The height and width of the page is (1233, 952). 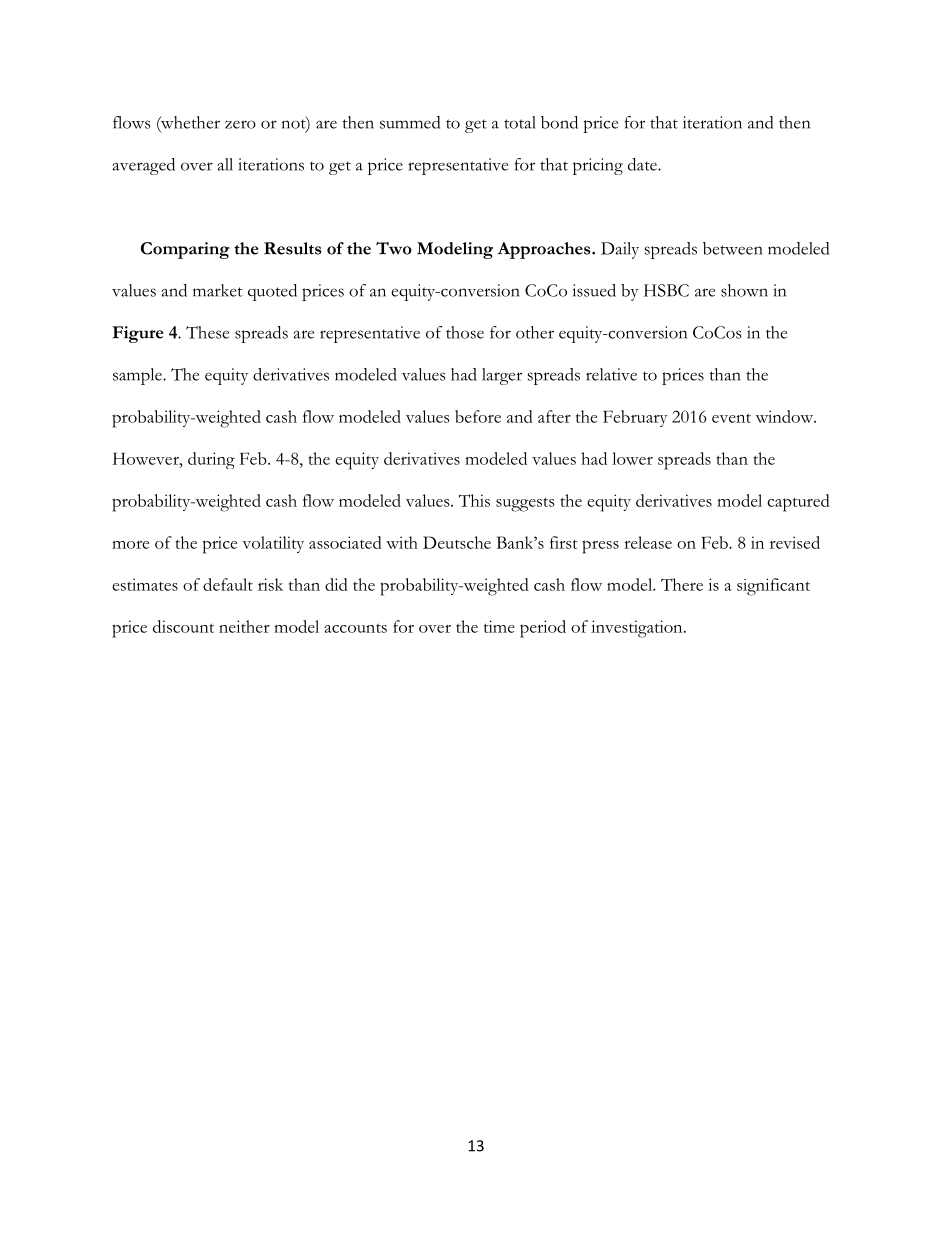 What do you see at coordinates (185, 250) in the page?
I see `Comparing` at bounding box center [185, 250].
